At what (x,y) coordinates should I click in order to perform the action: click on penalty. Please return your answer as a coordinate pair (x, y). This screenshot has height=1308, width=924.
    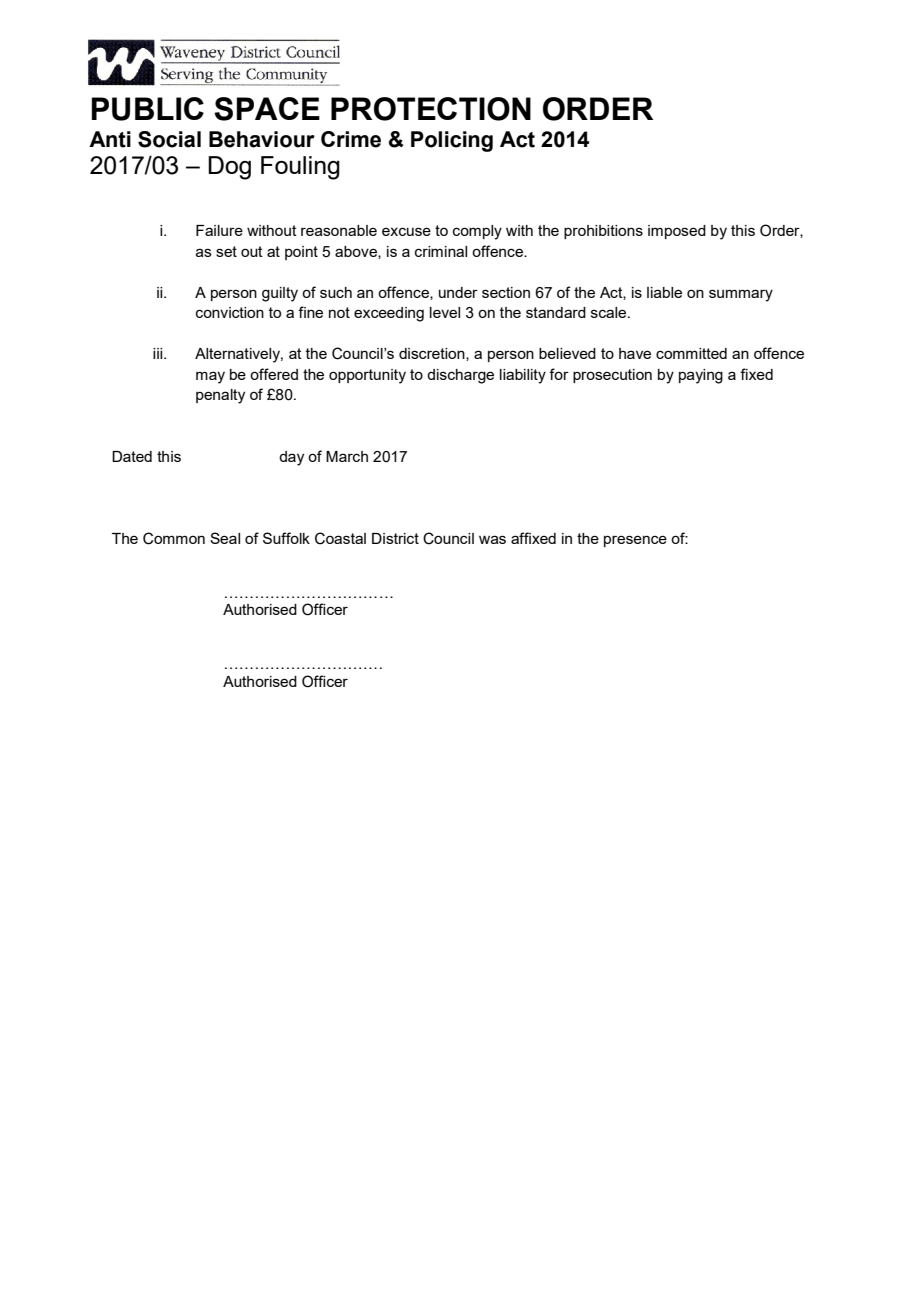
    Looking at the image, I should click on (220, 396).
